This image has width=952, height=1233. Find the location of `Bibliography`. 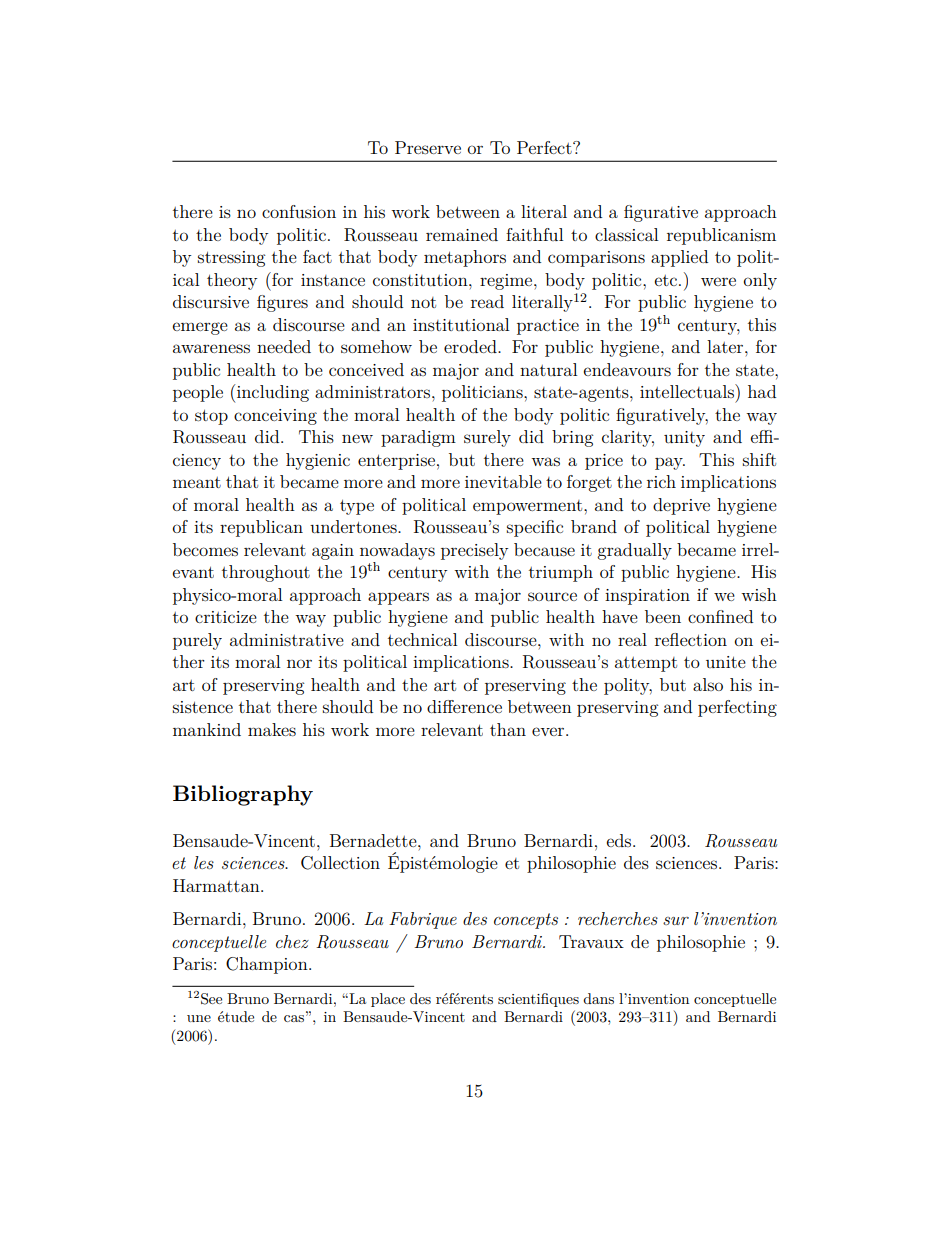

Bibliography is located at coordinates (243, 795).
